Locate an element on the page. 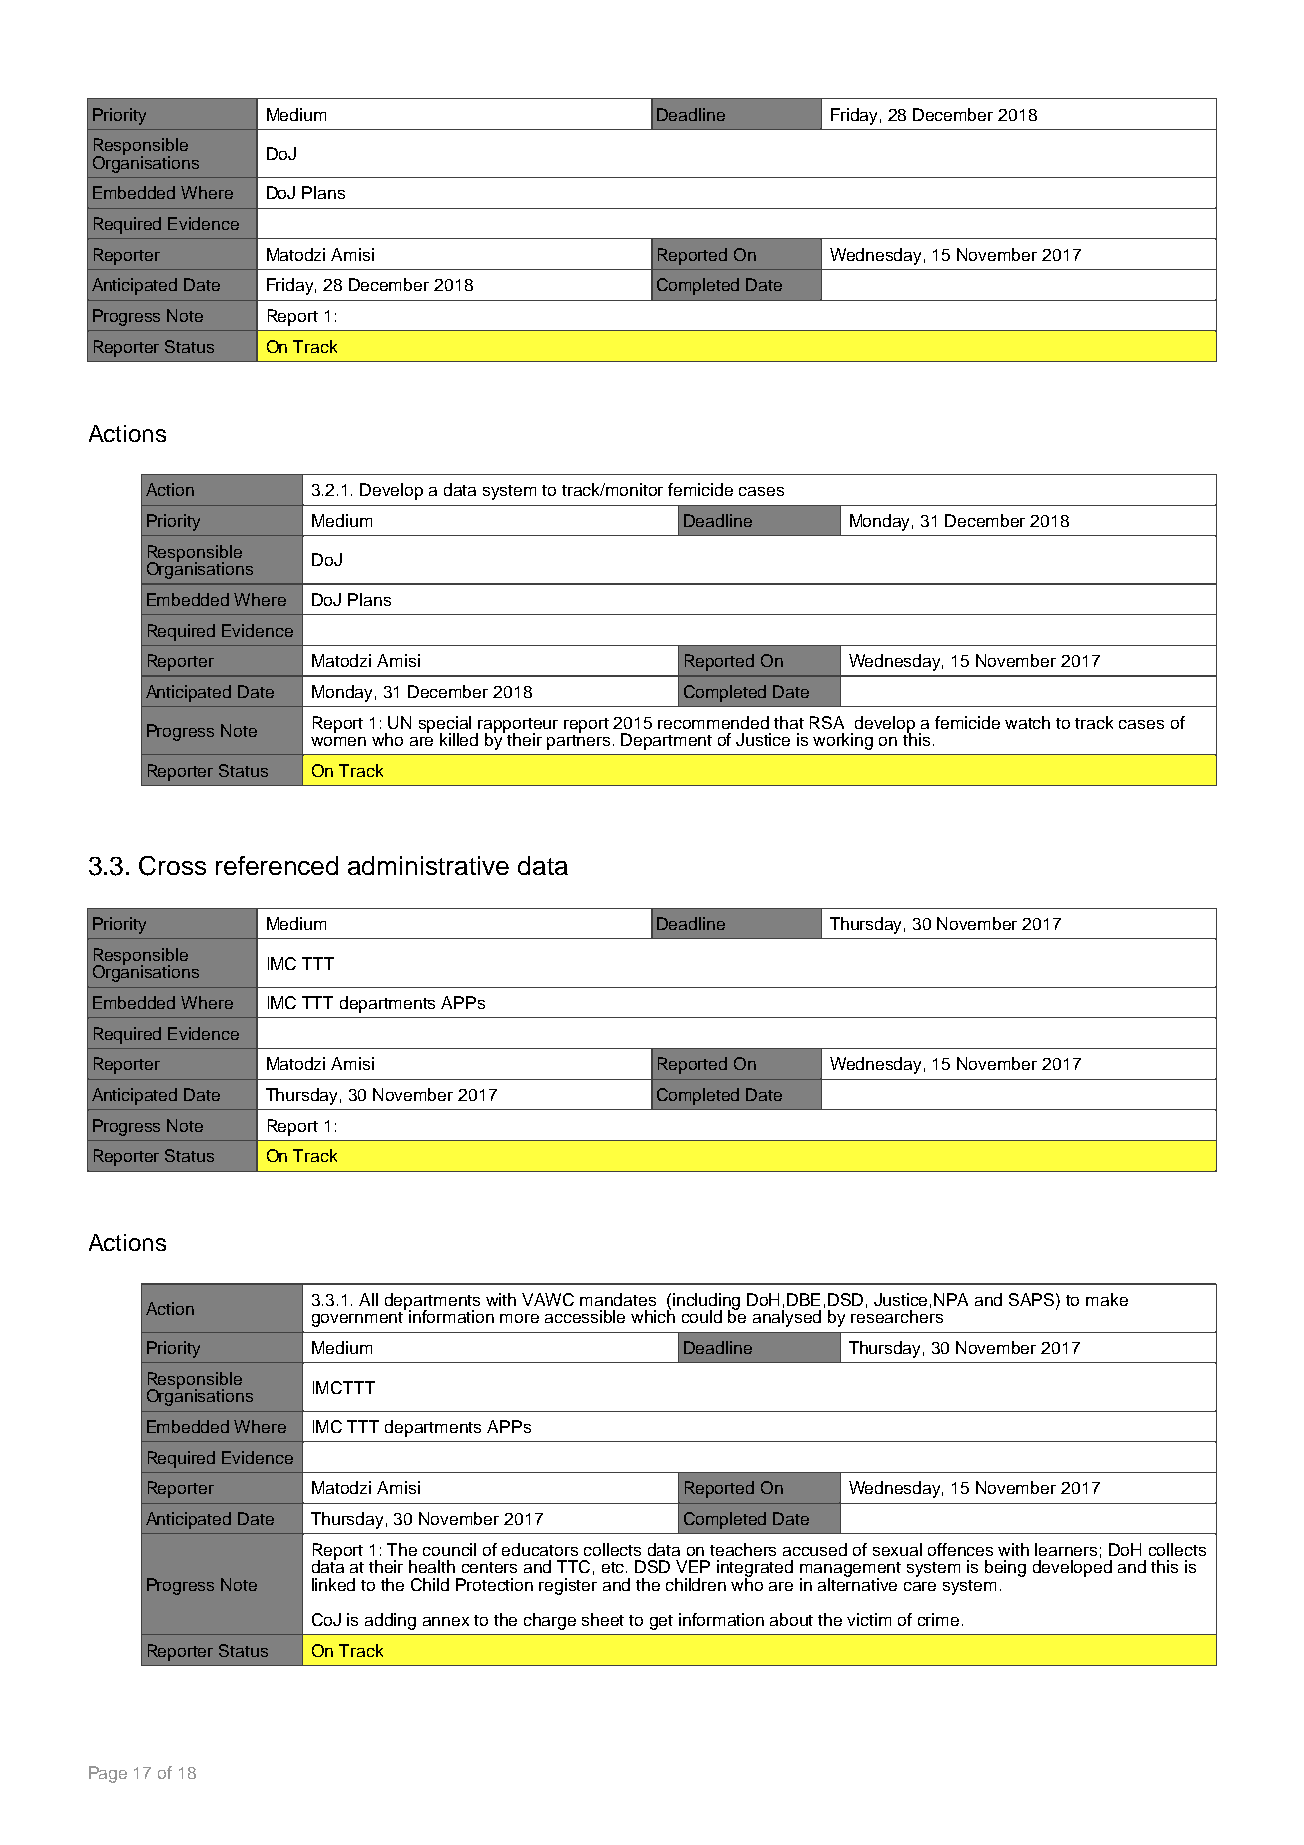 This page has width=1304, height=1845. Page is located at coordinates (108, 1774).
